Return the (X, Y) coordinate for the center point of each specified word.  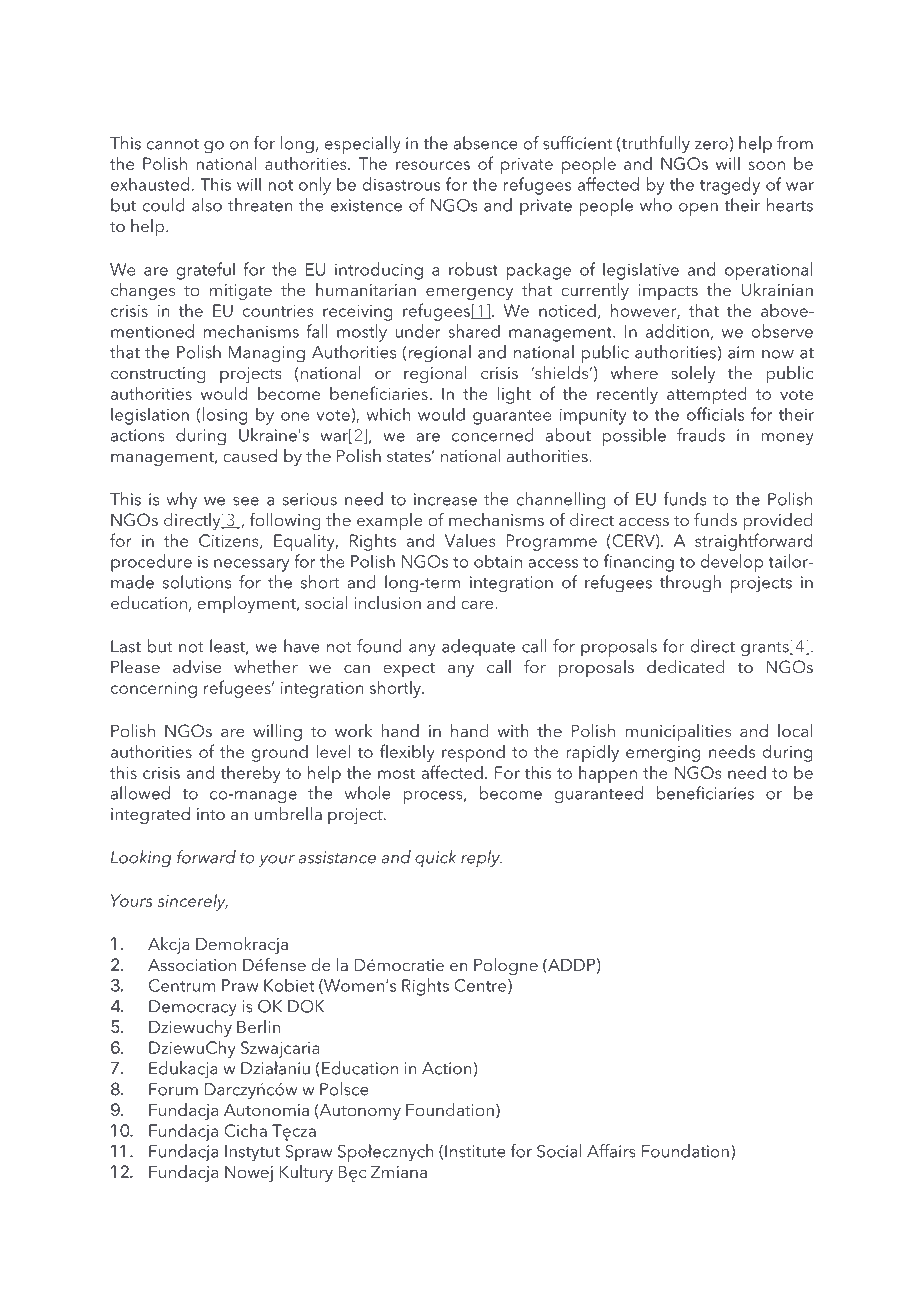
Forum (173, 1089)
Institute (475, 1151)
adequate (478, 648)
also (207, 205)
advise (197, 666)
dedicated (686, 666)
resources (433, 165)
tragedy (730, 186)
